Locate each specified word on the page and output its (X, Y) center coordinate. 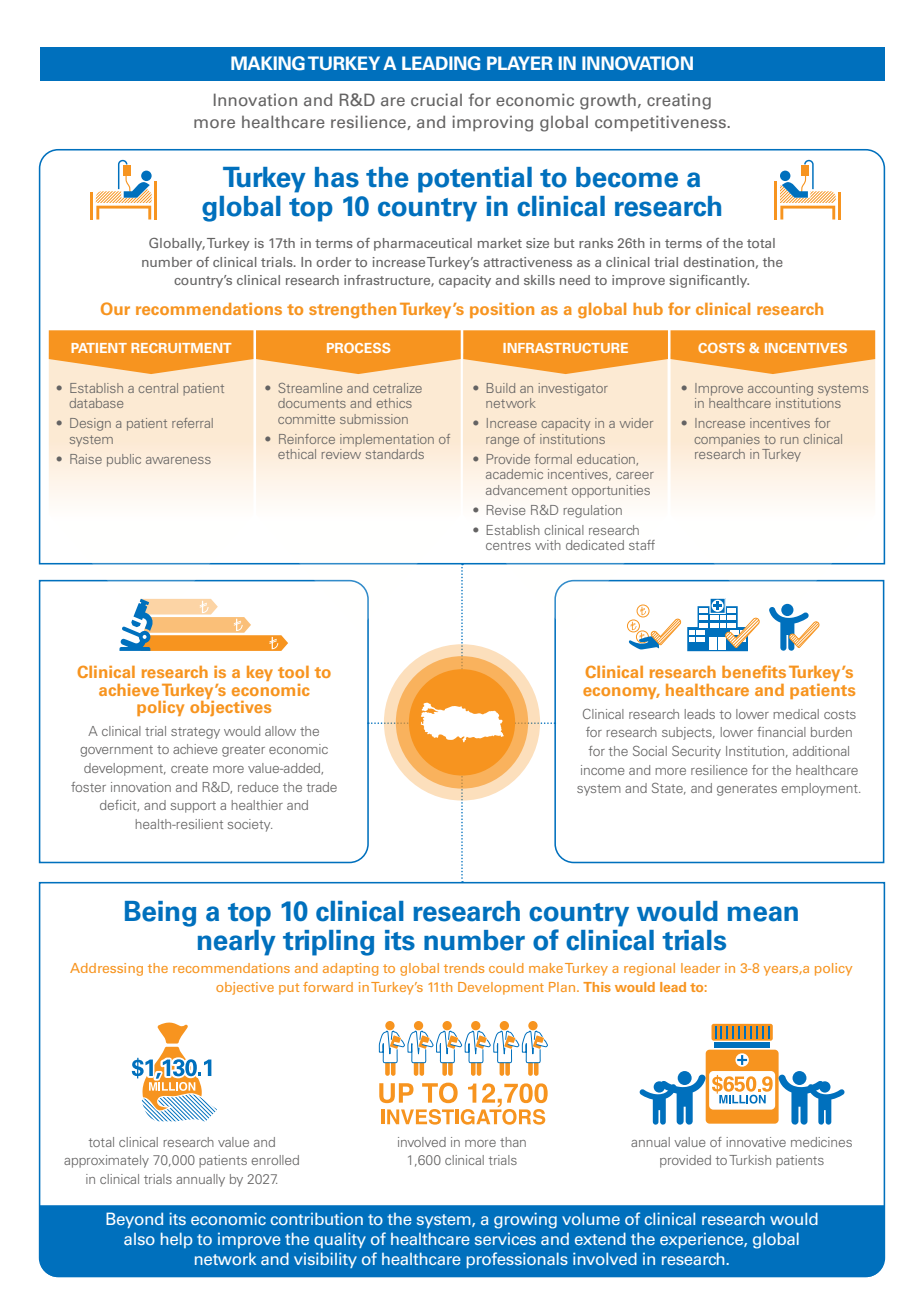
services (505, 1239)
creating (679, 101)
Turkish (750, 1160)
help (176, 1240)
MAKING (268, 63)
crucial (436, 99)
